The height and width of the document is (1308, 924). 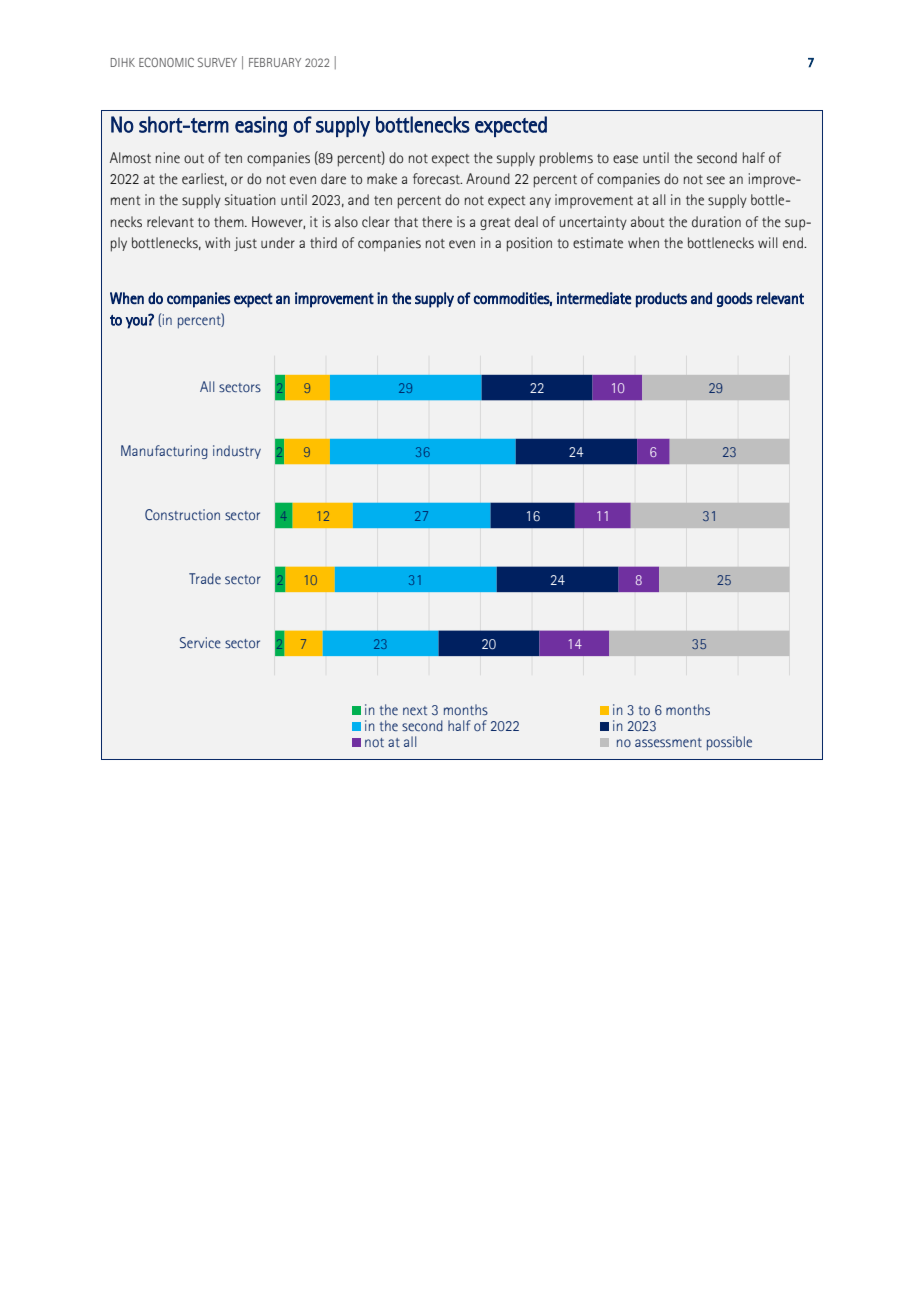 What do you see at coordinates (237, 452) in the document?
I see `industry` at bounding box center [237, 452].
